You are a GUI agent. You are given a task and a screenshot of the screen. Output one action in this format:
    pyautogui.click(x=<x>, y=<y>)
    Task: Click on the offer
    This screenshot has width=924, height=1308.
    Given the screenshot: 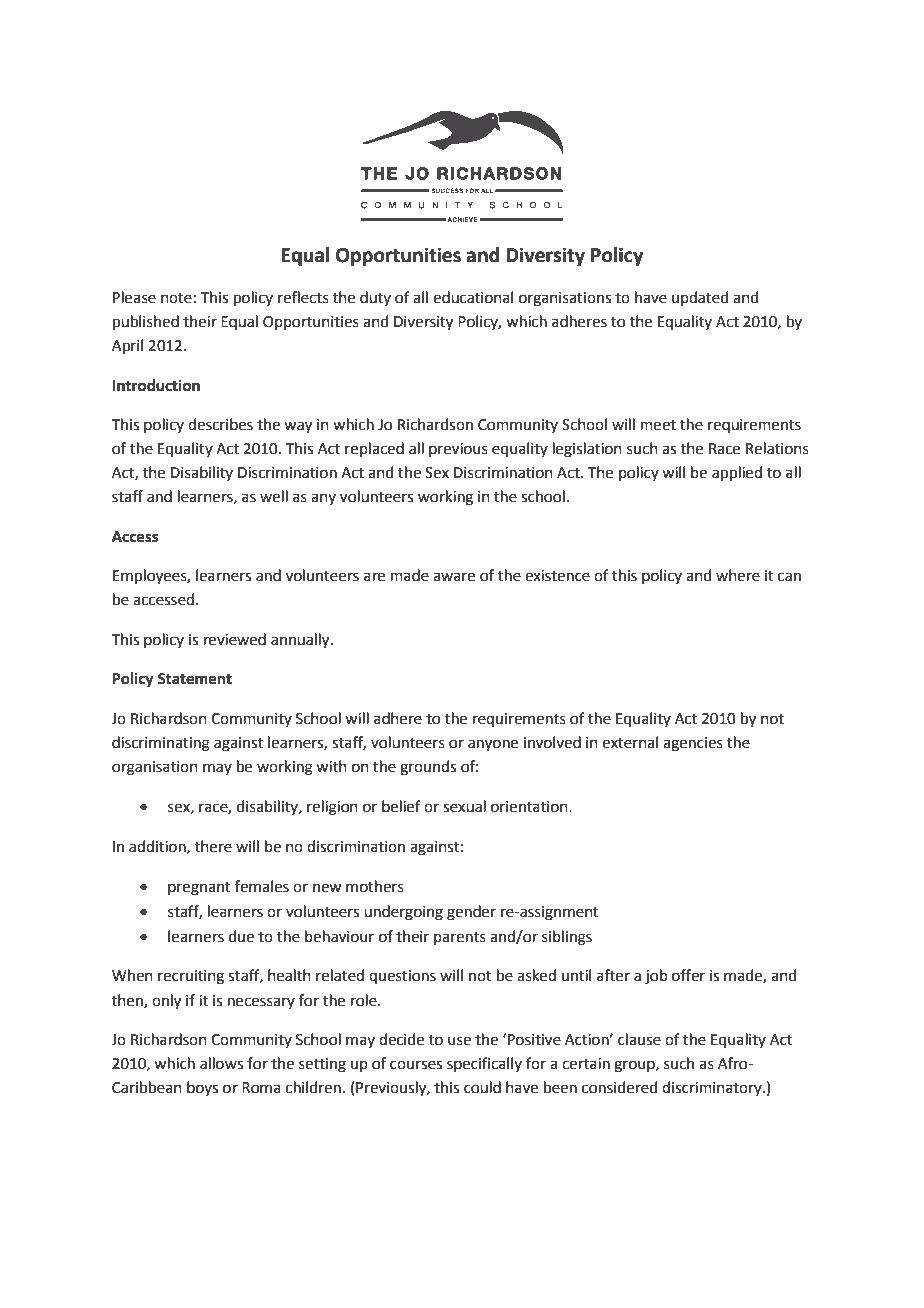 What is the action you would take?
    pyautogui.click(x=688, y=975)
